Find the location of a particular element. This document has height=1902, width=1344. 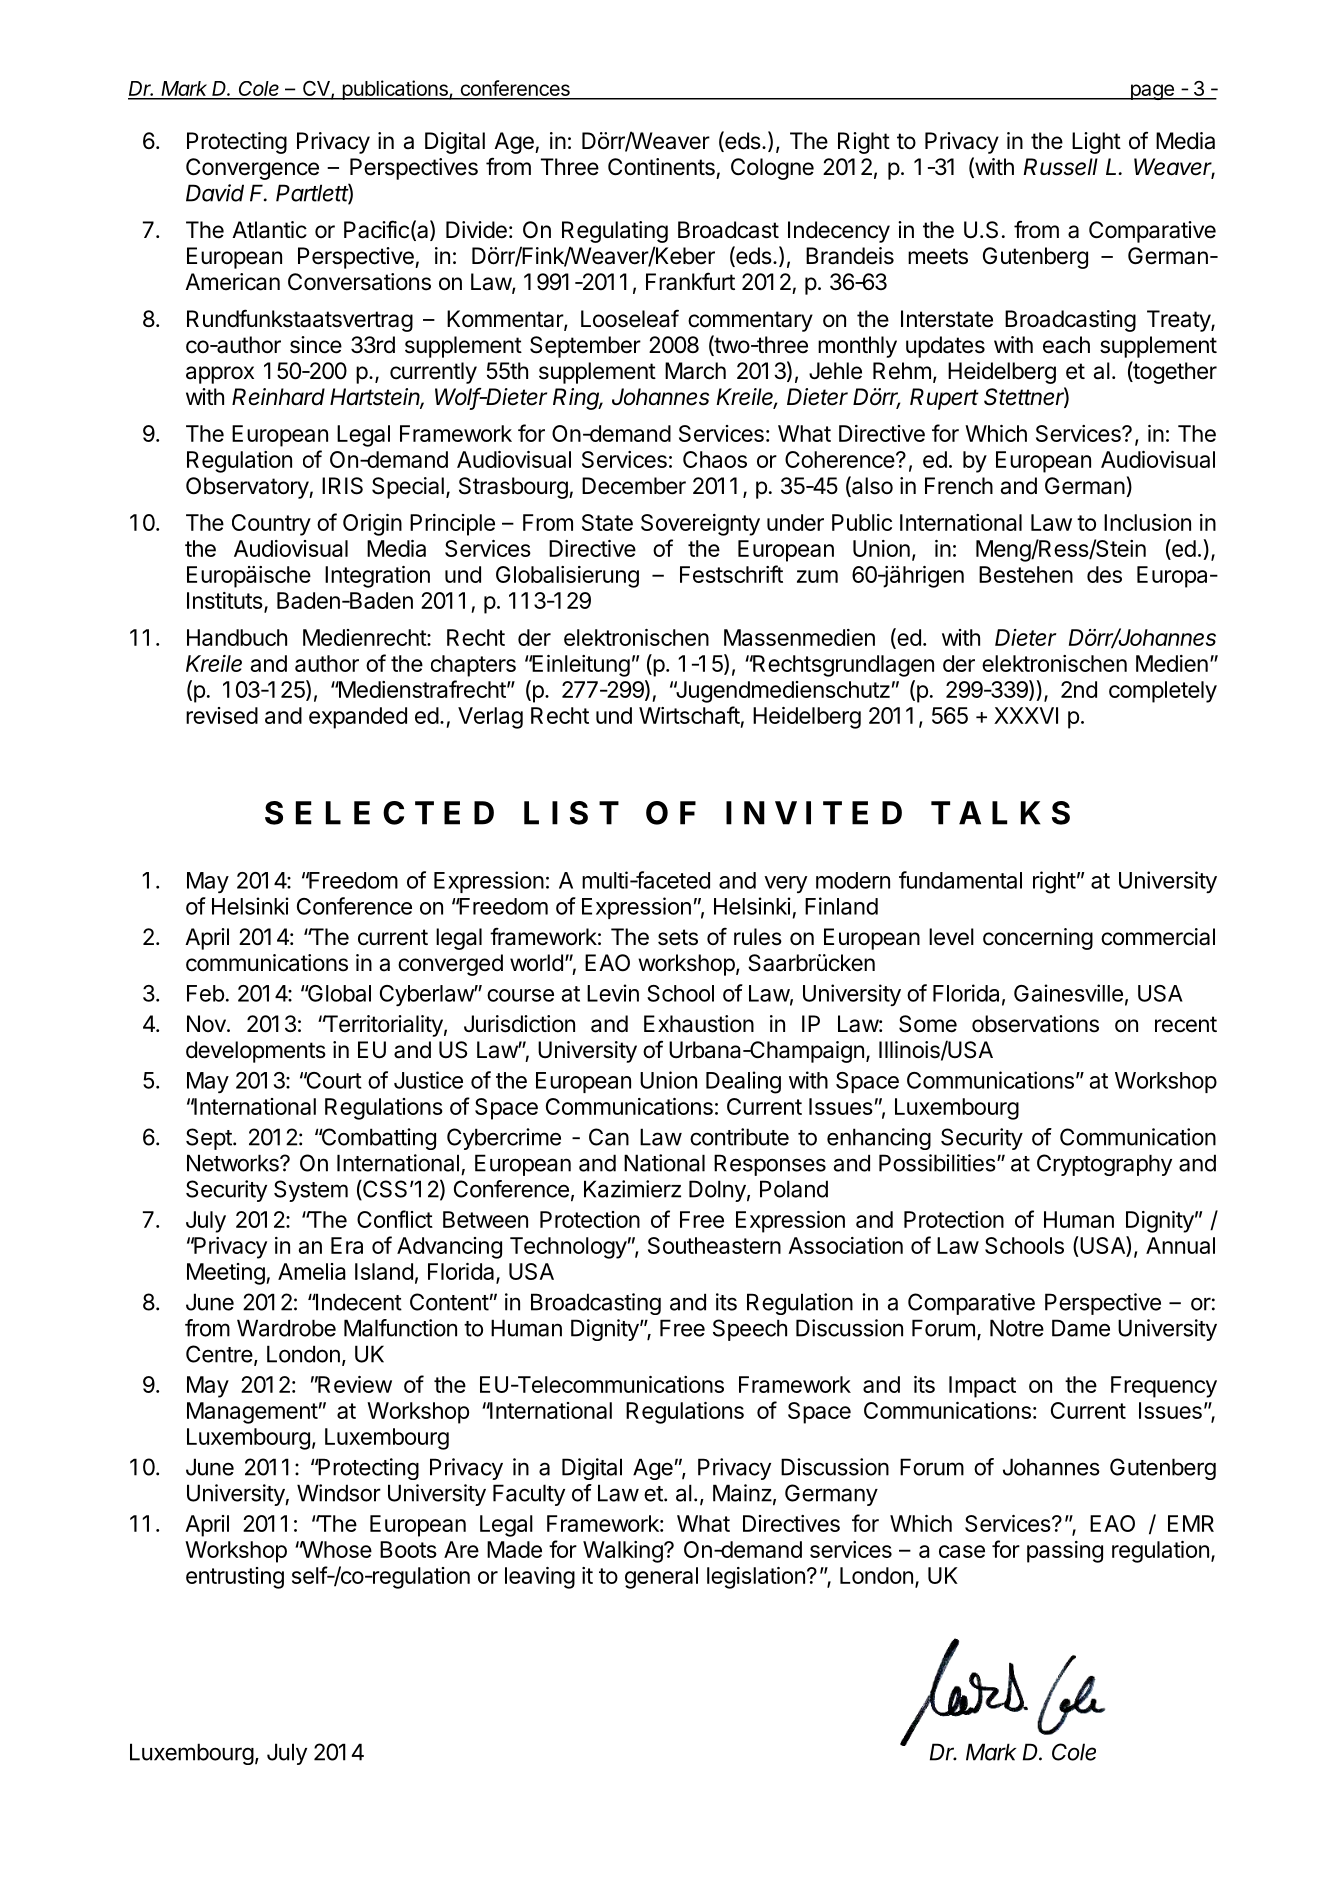

Light is located at coordinates (1096, 143).
